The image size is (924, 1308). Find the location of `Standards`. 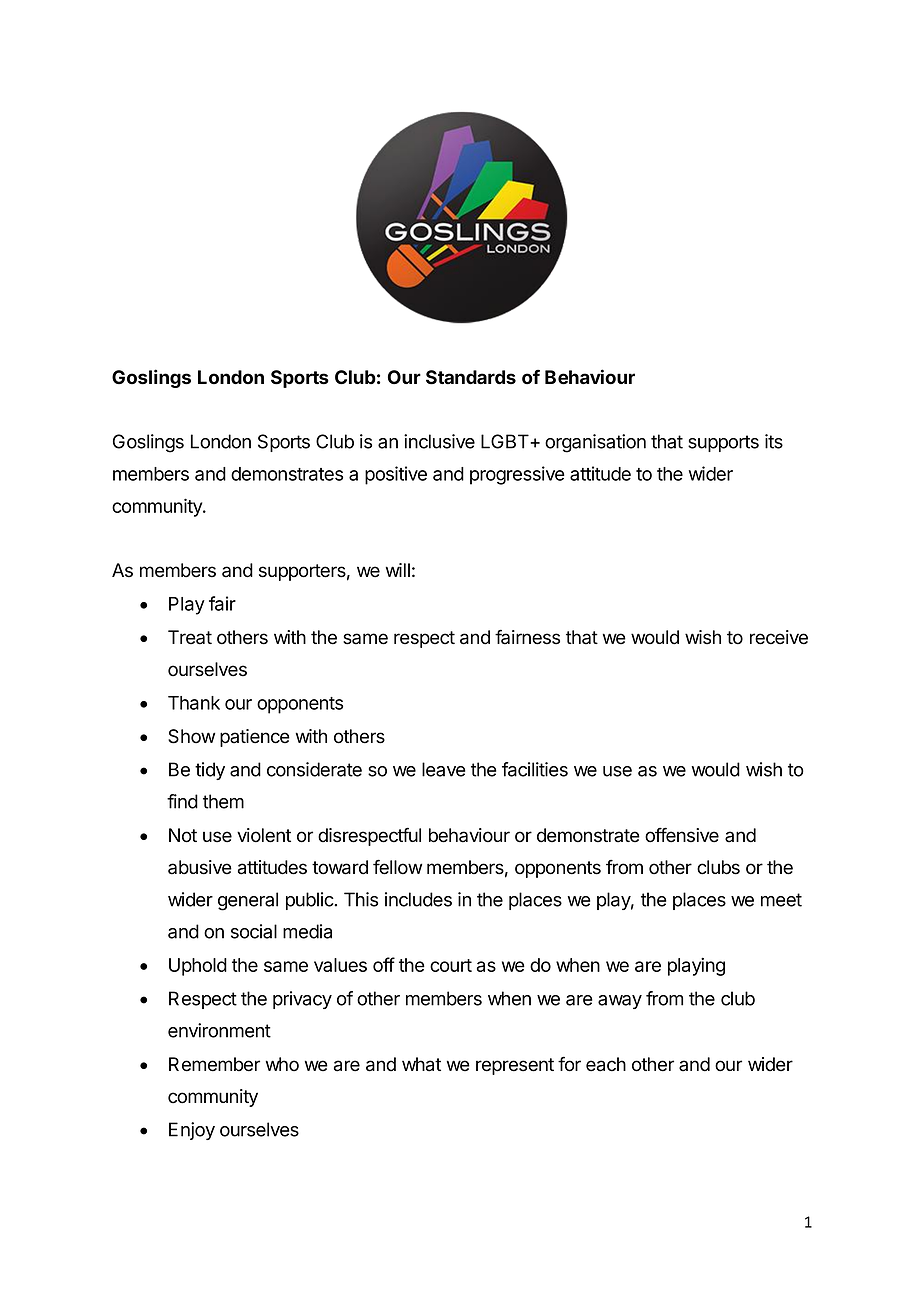

Standards is located at coordinates (471, 377).
